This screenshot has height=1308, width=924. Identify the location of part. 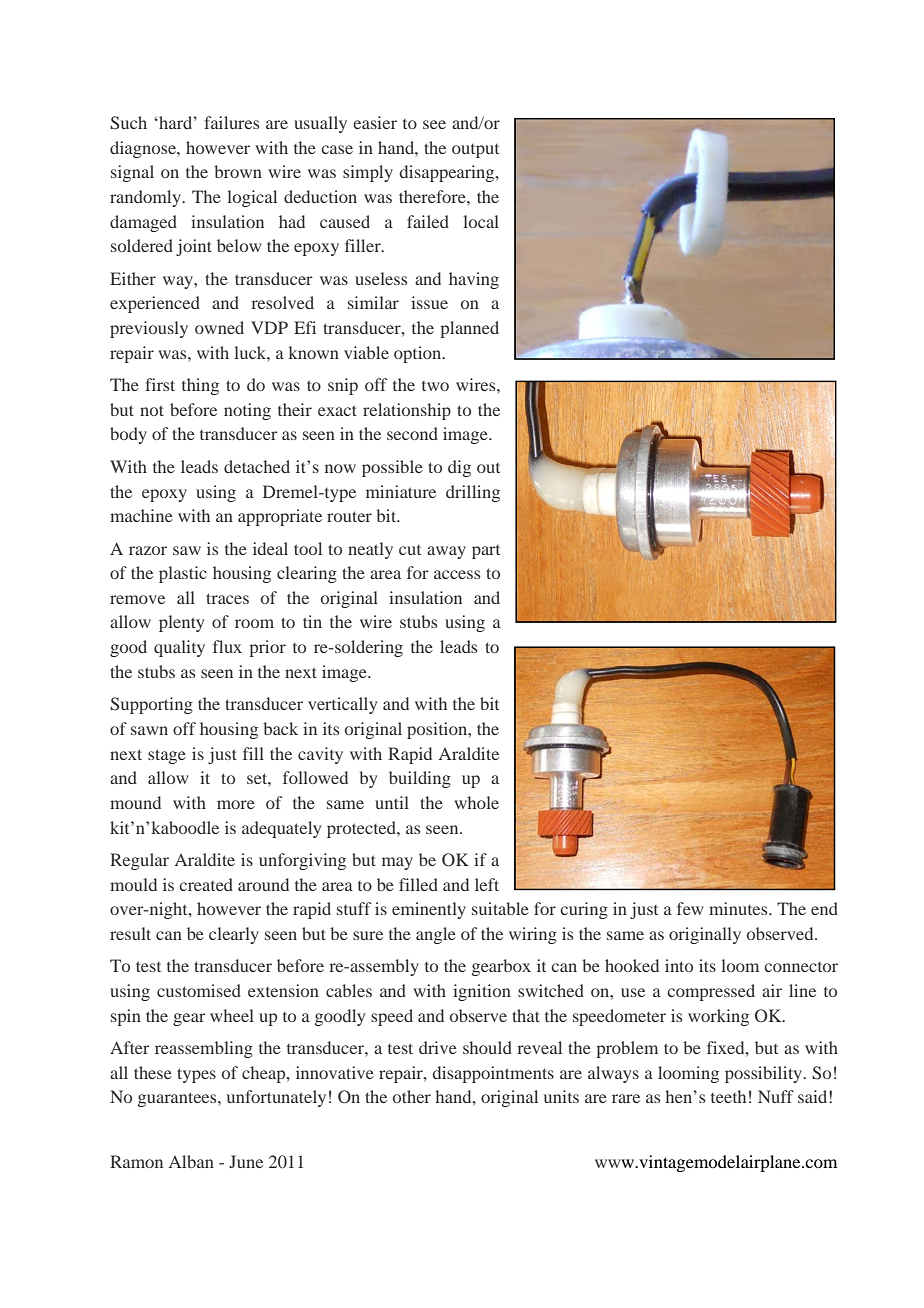
(486, 552).
